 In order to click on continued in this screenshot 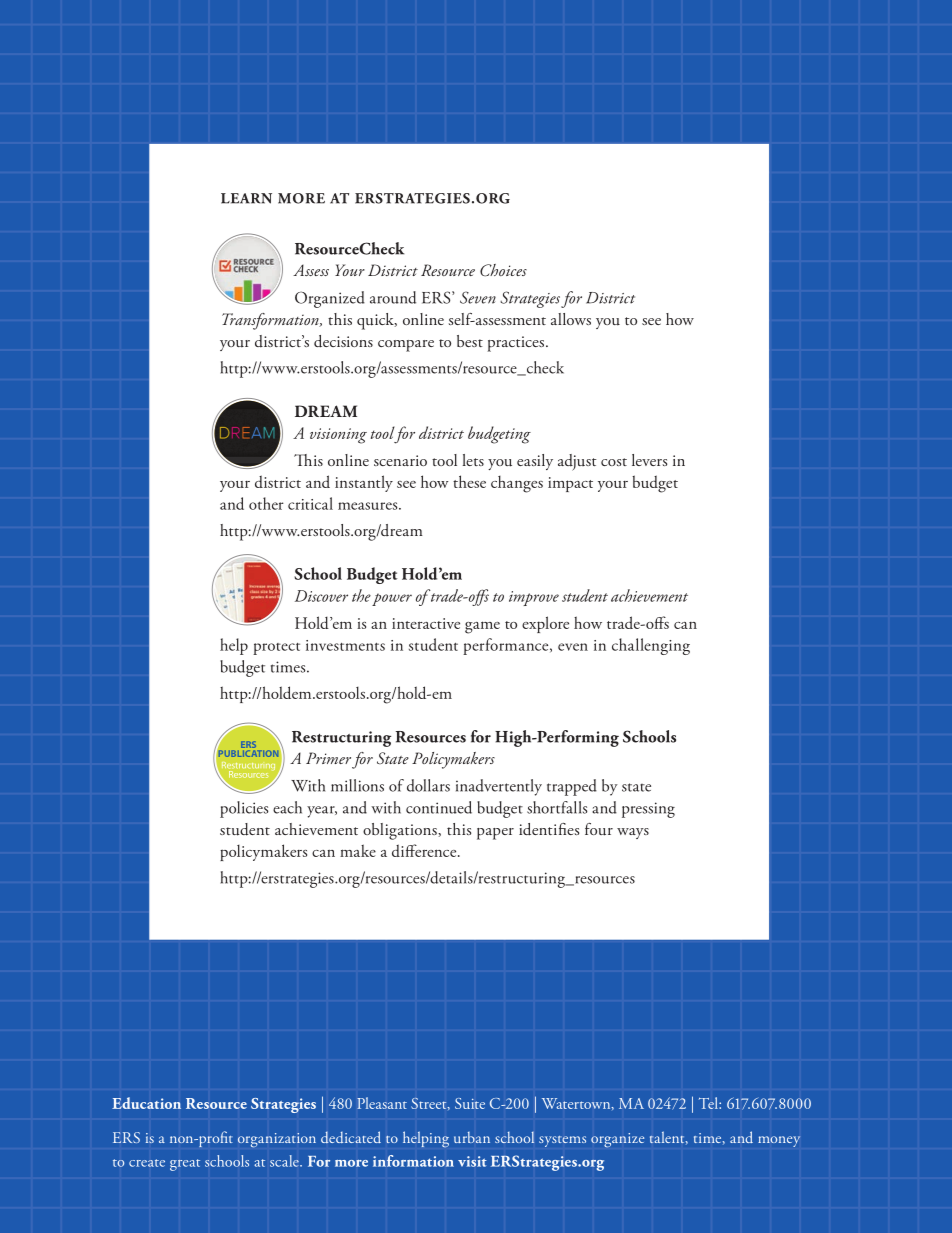, I will do `click(439, 807)`.
